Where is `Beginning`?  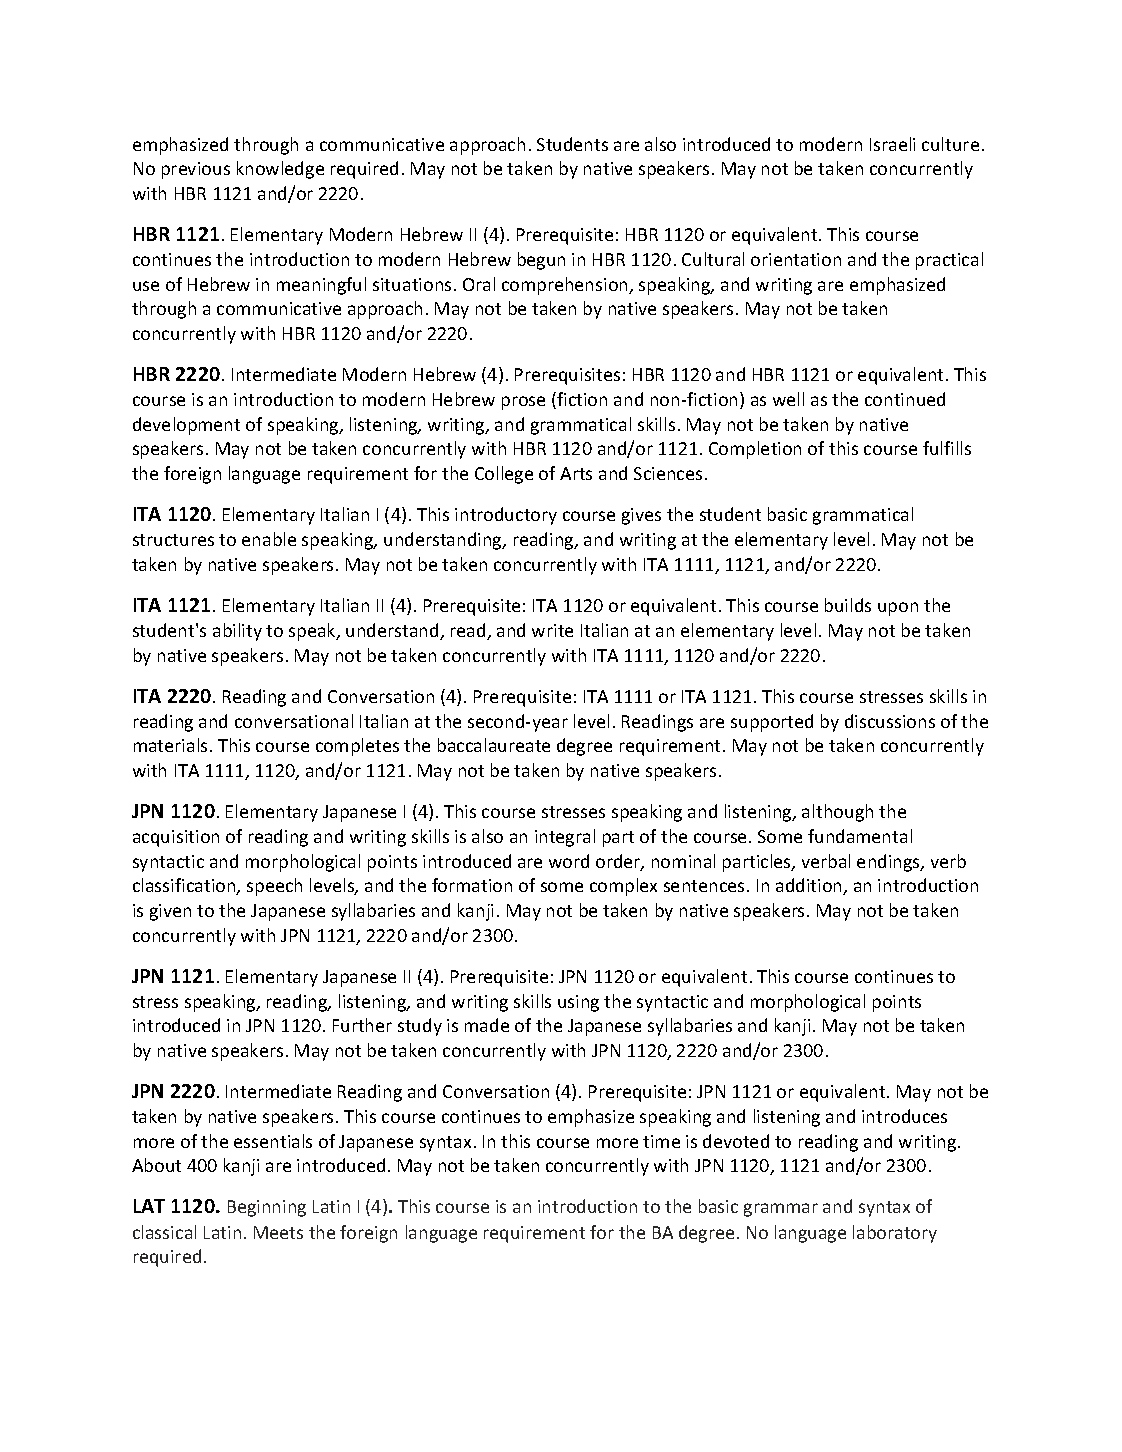
Beginning is located at coordinates (267, 1208).
